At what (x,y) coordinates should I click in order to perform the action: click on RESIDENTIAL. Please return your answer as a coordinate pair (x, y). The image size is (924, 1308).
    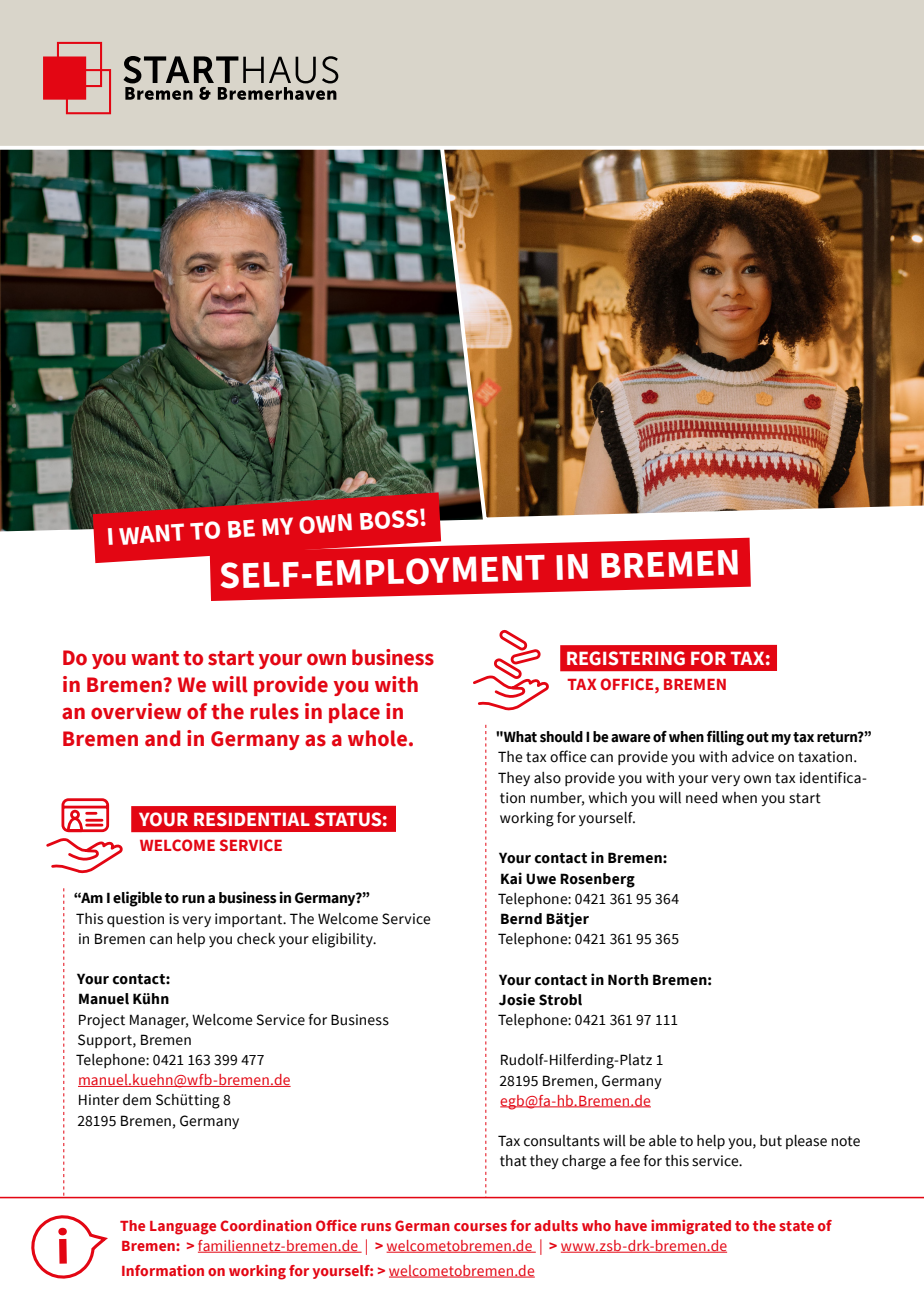
    Looking at the image, I should click on (252, 819).
